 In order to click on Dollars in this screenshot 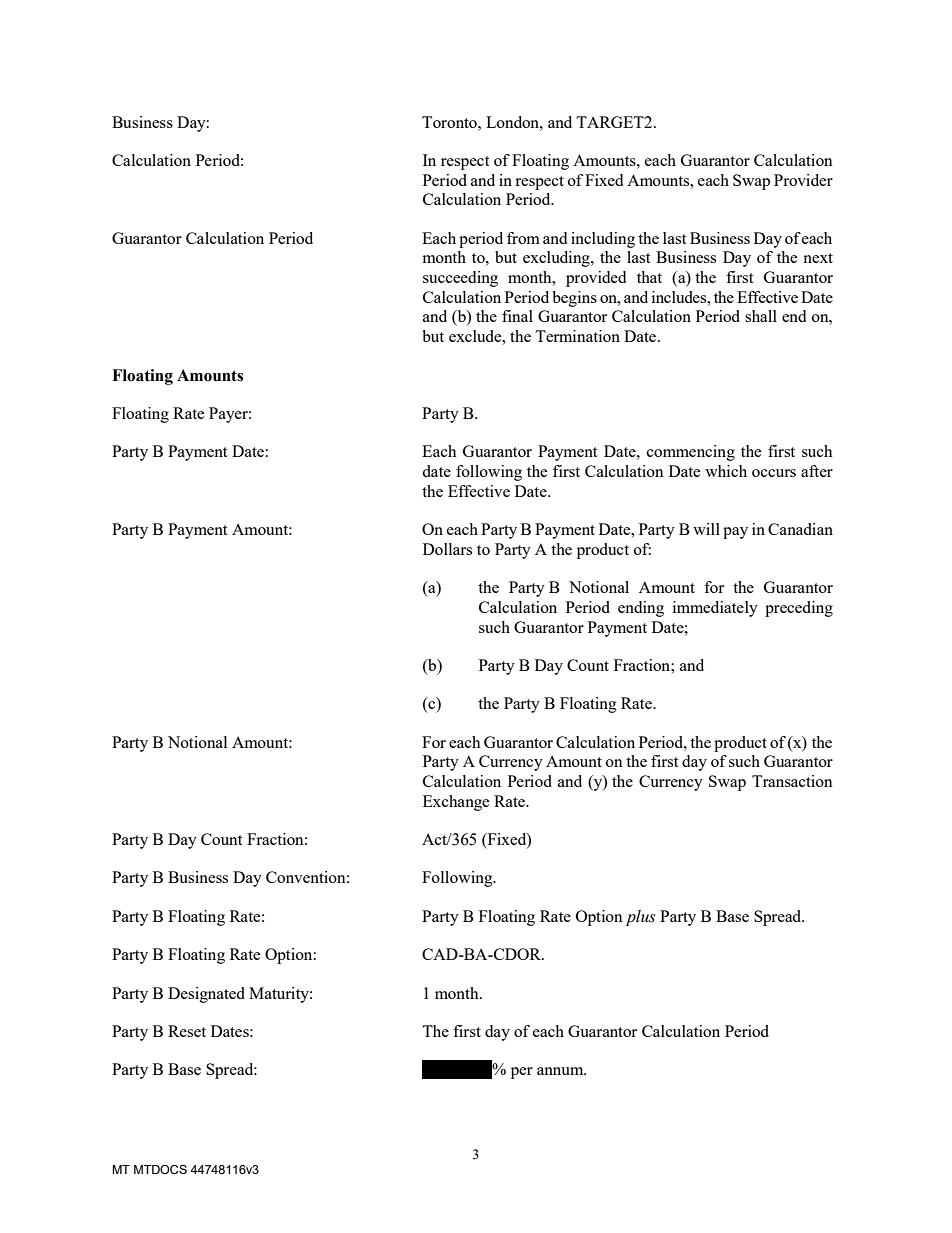, I will do `click(447, 549)`.
